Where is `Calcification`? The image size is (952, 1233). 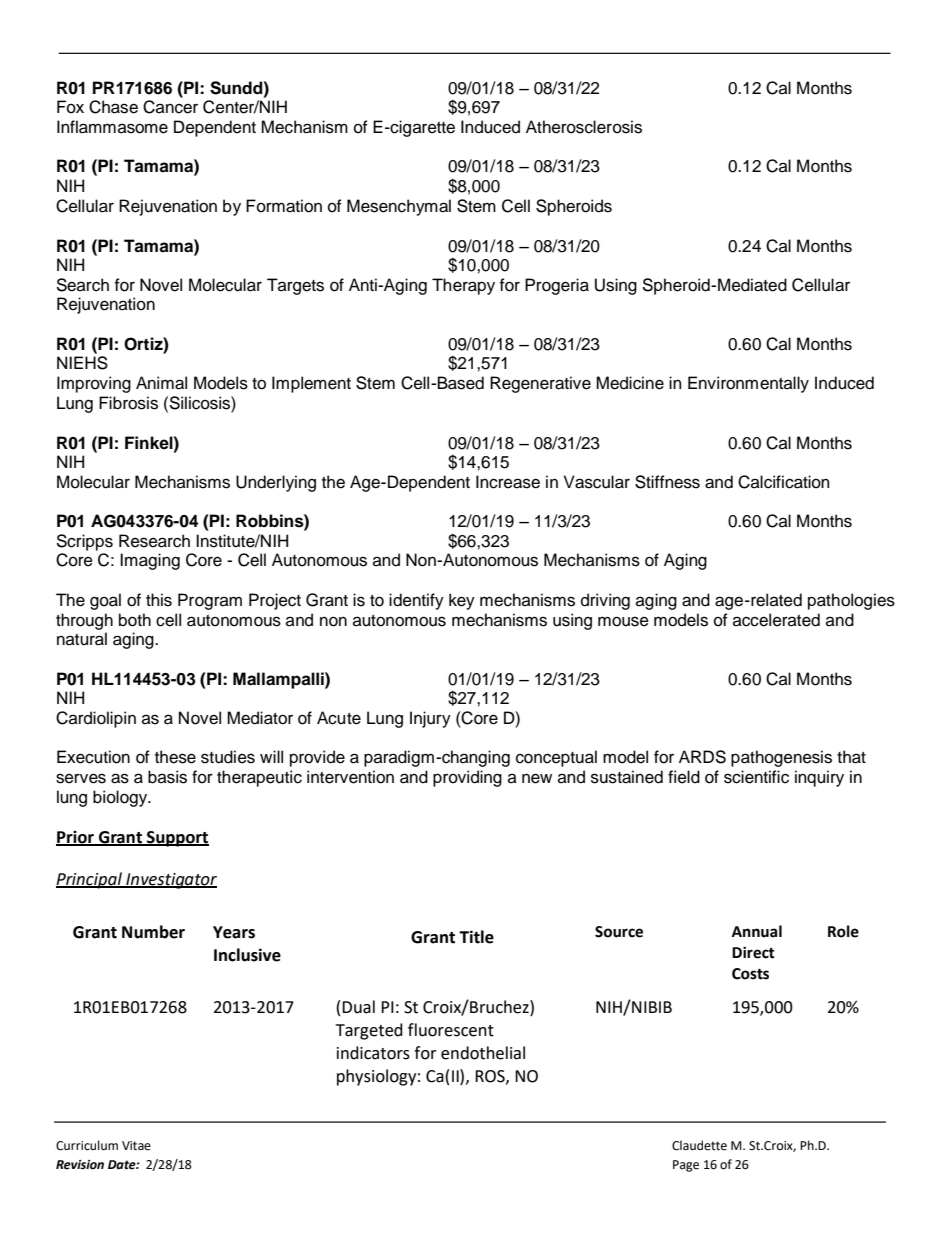 Calcification is located at coordinates (784, 482).
